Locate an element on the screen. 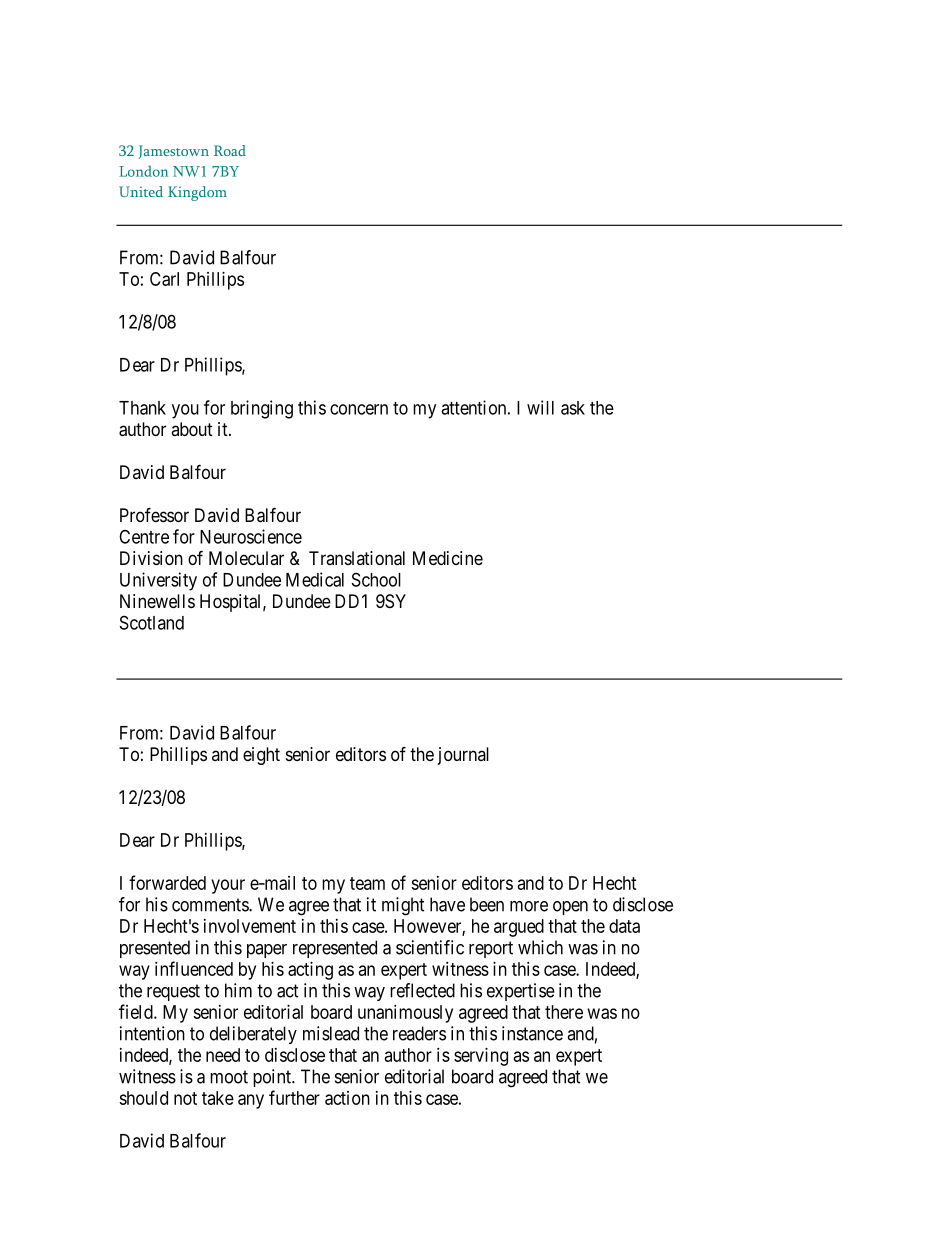 This screenshot has height=1233, width=952. journal is located at coordinates (463, 756).
